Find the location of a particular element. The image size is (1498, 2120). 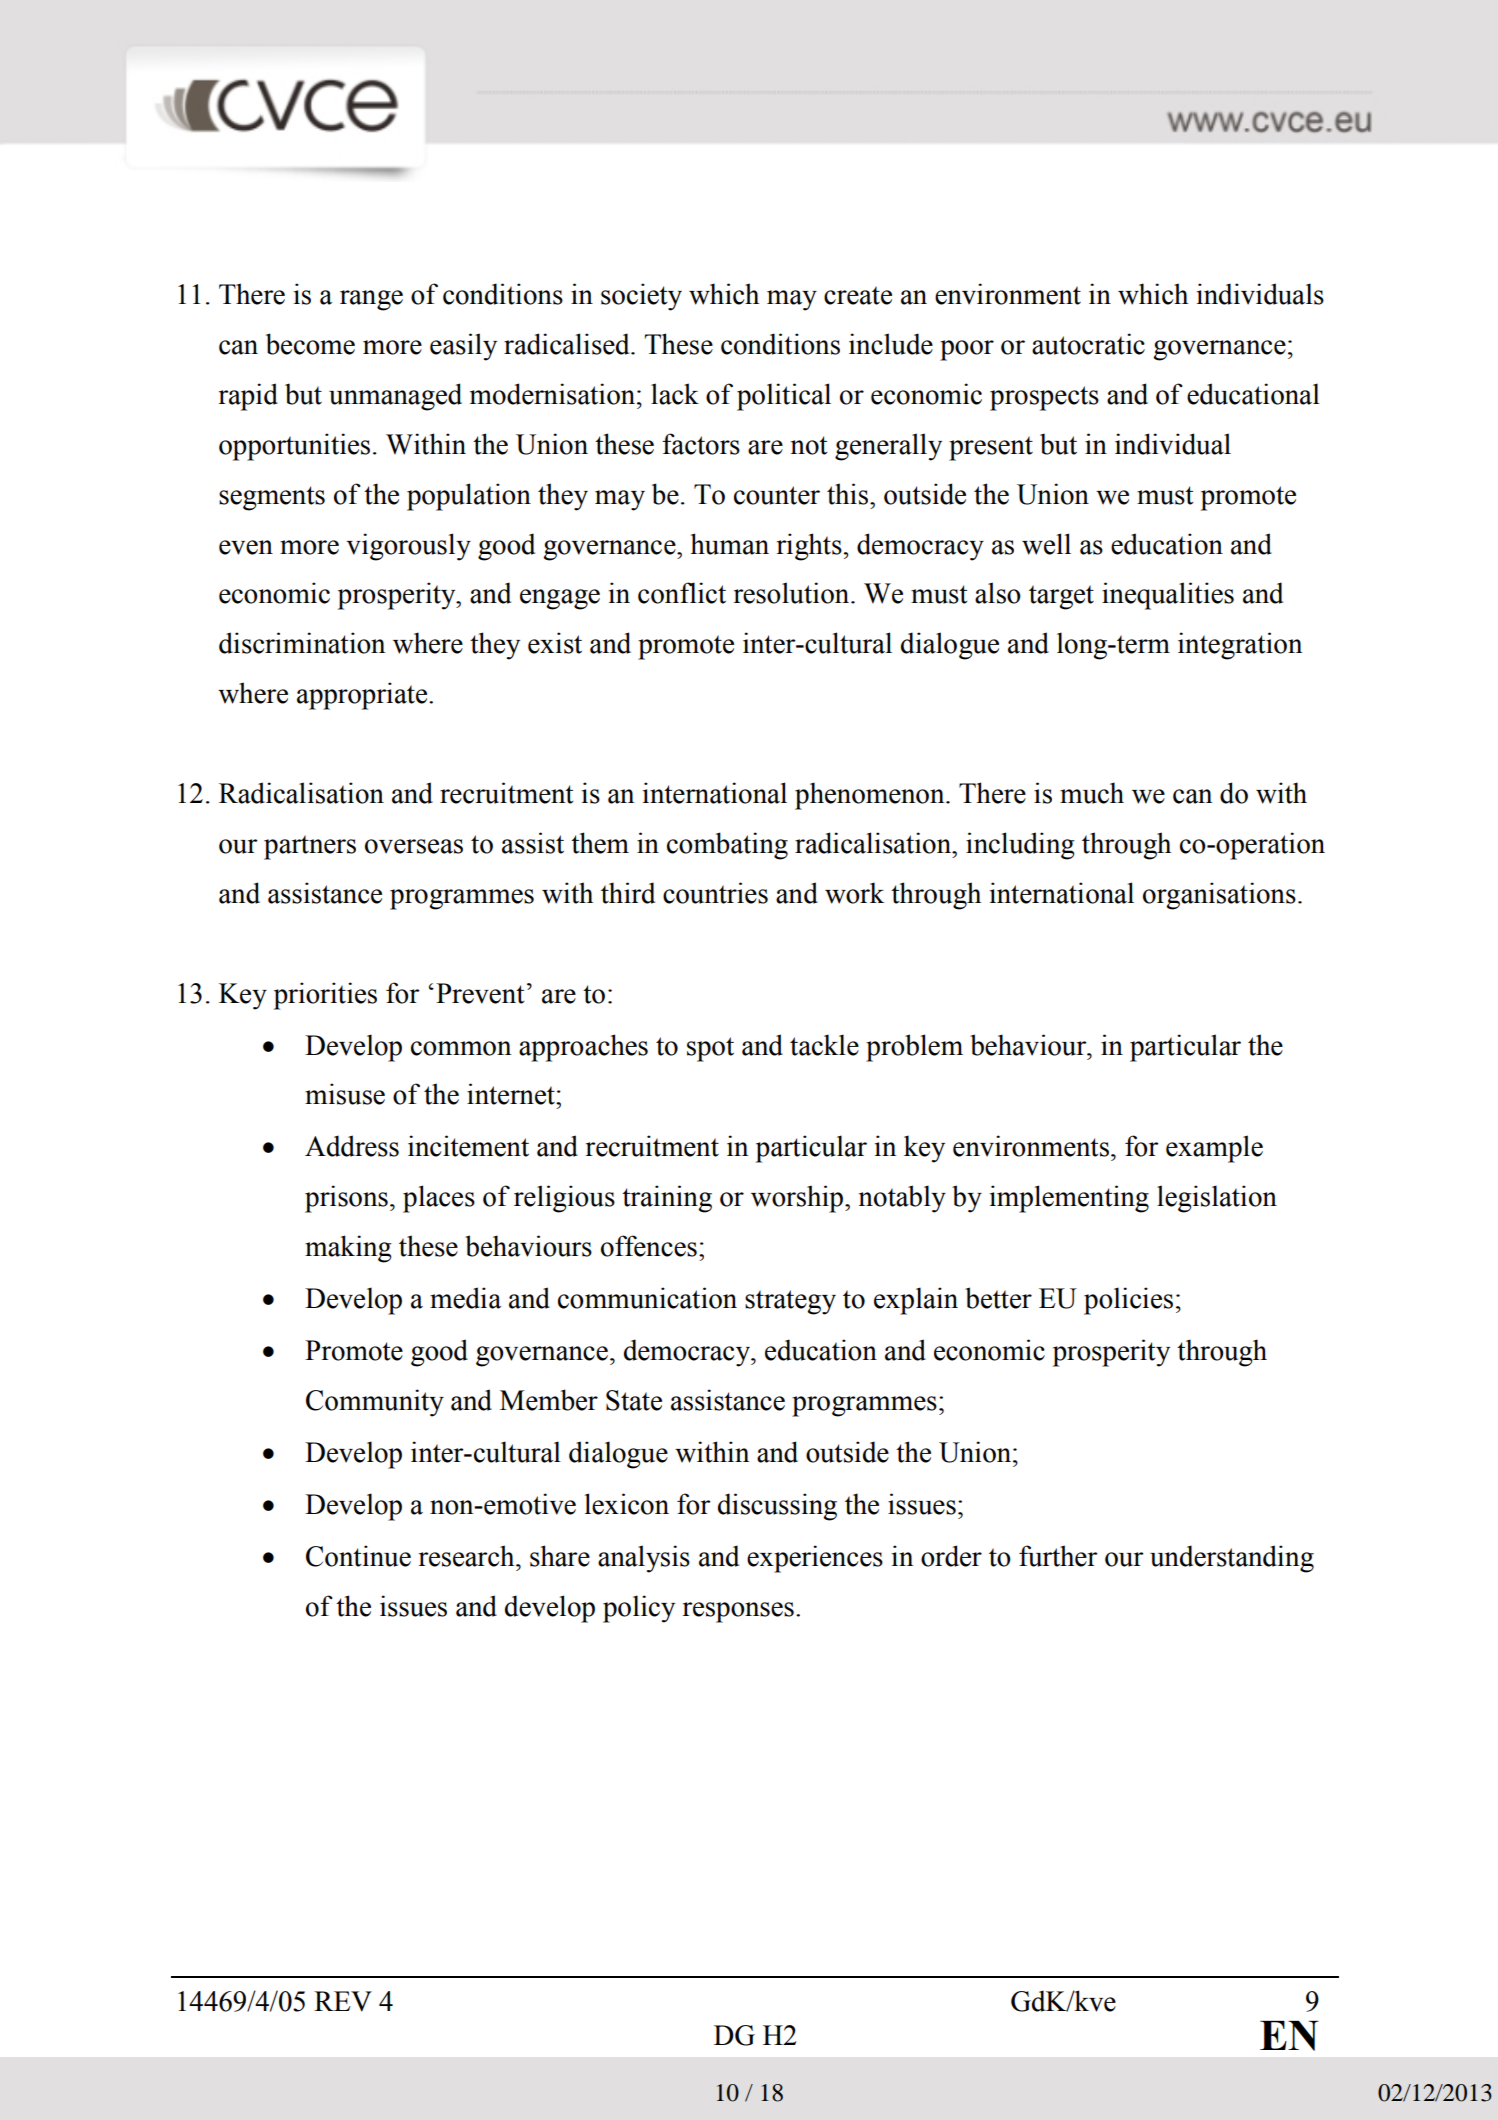

autocratic is located at coordinates (1088, 344).
